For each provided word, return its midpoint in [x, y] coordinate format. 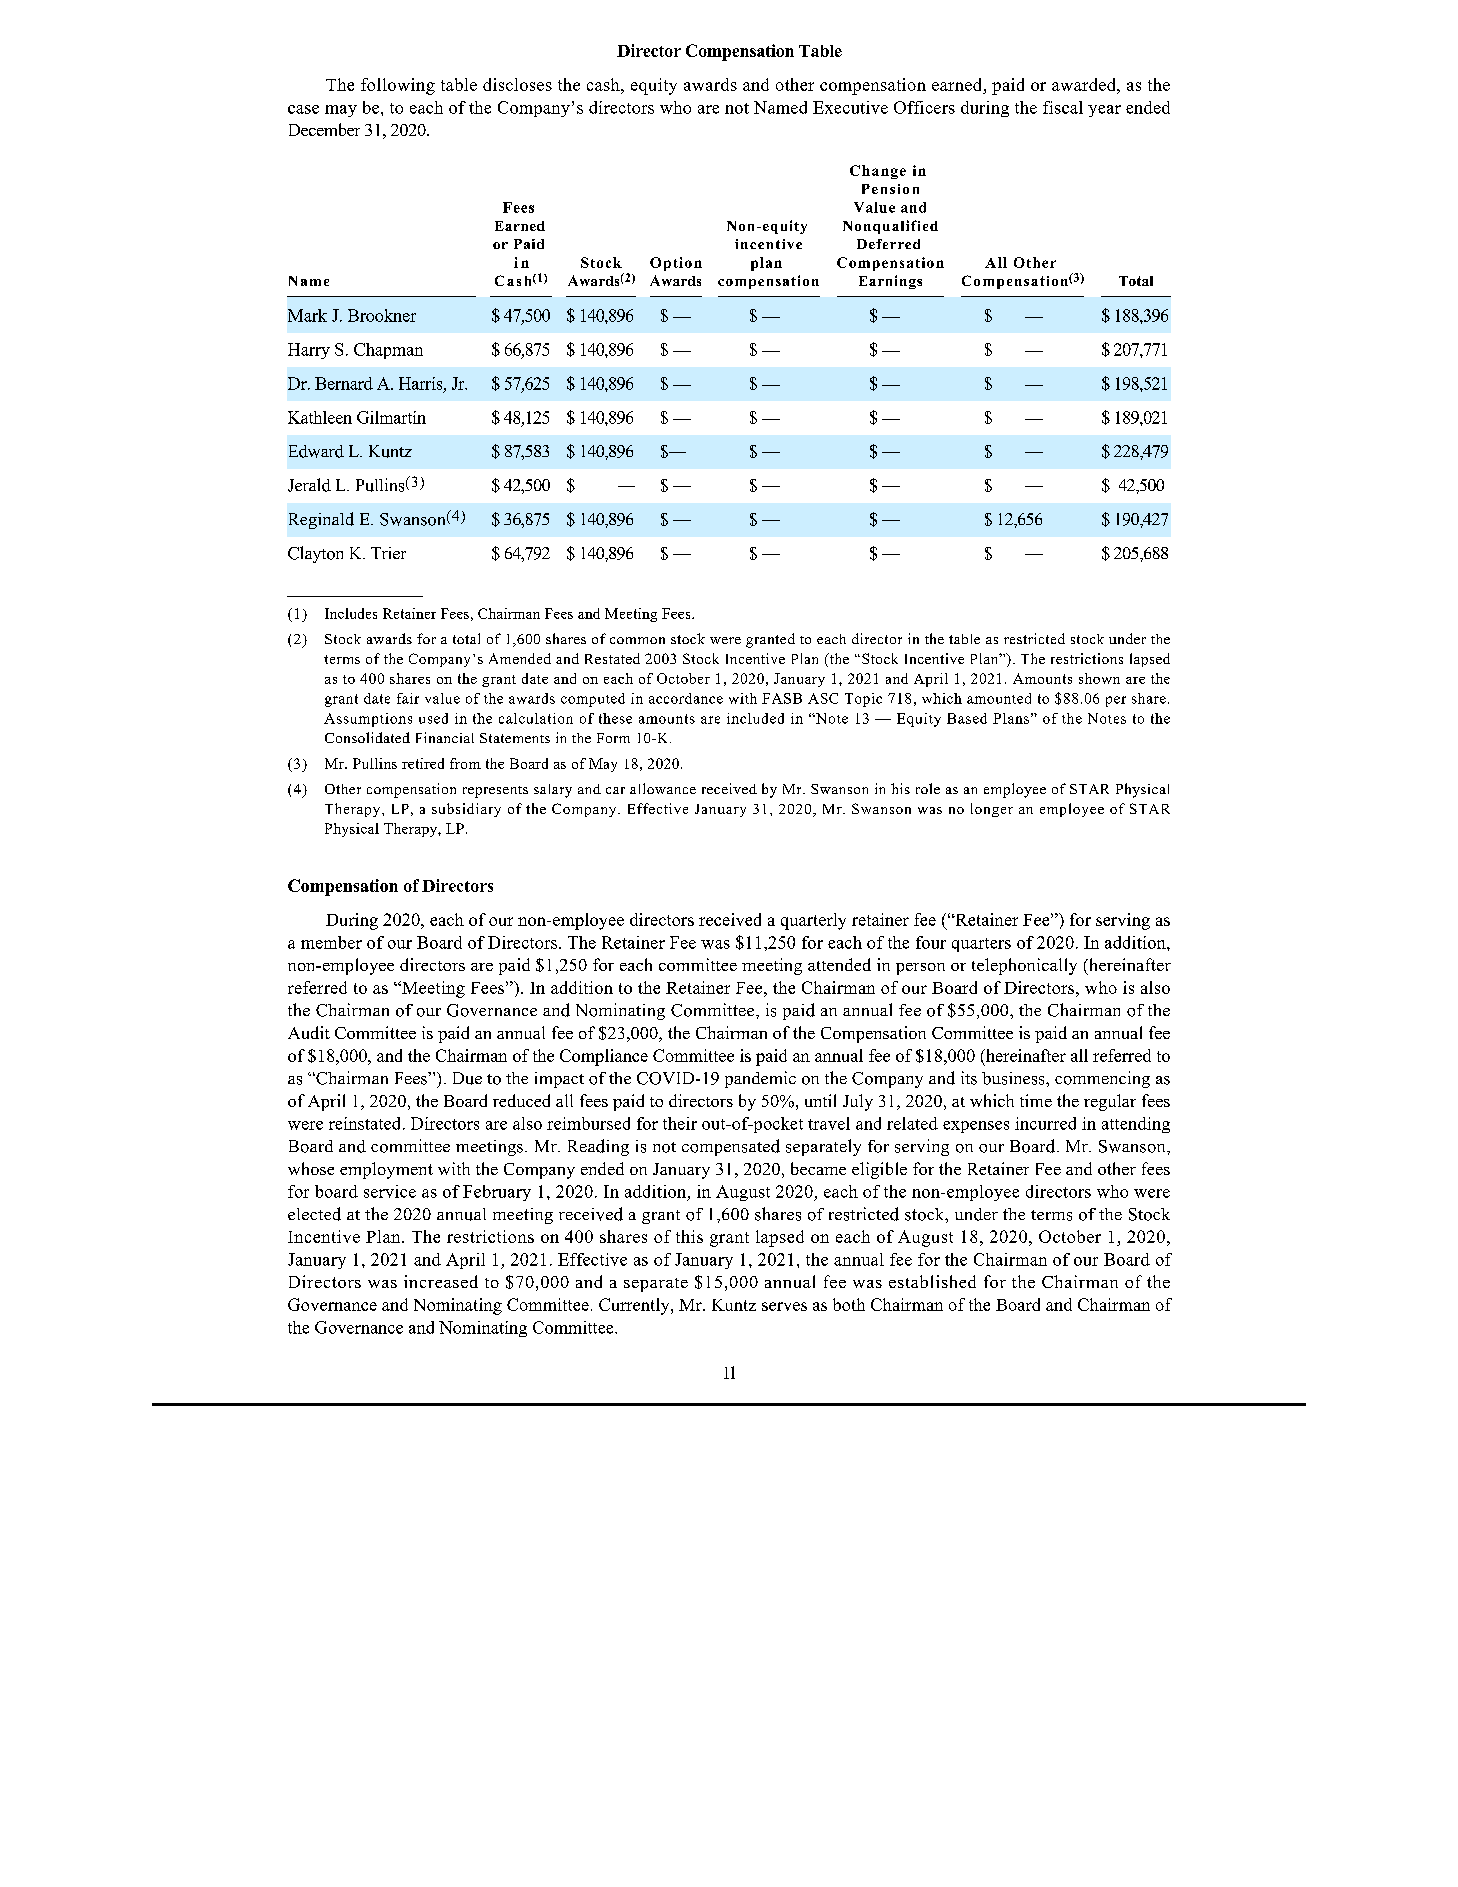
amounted [999, 698]
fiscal [1063, 107]
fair [408, 698]
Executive [850, 107]
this [689, 1236]
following [398, 86]
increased [441, 1281]
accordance [686, 698]
